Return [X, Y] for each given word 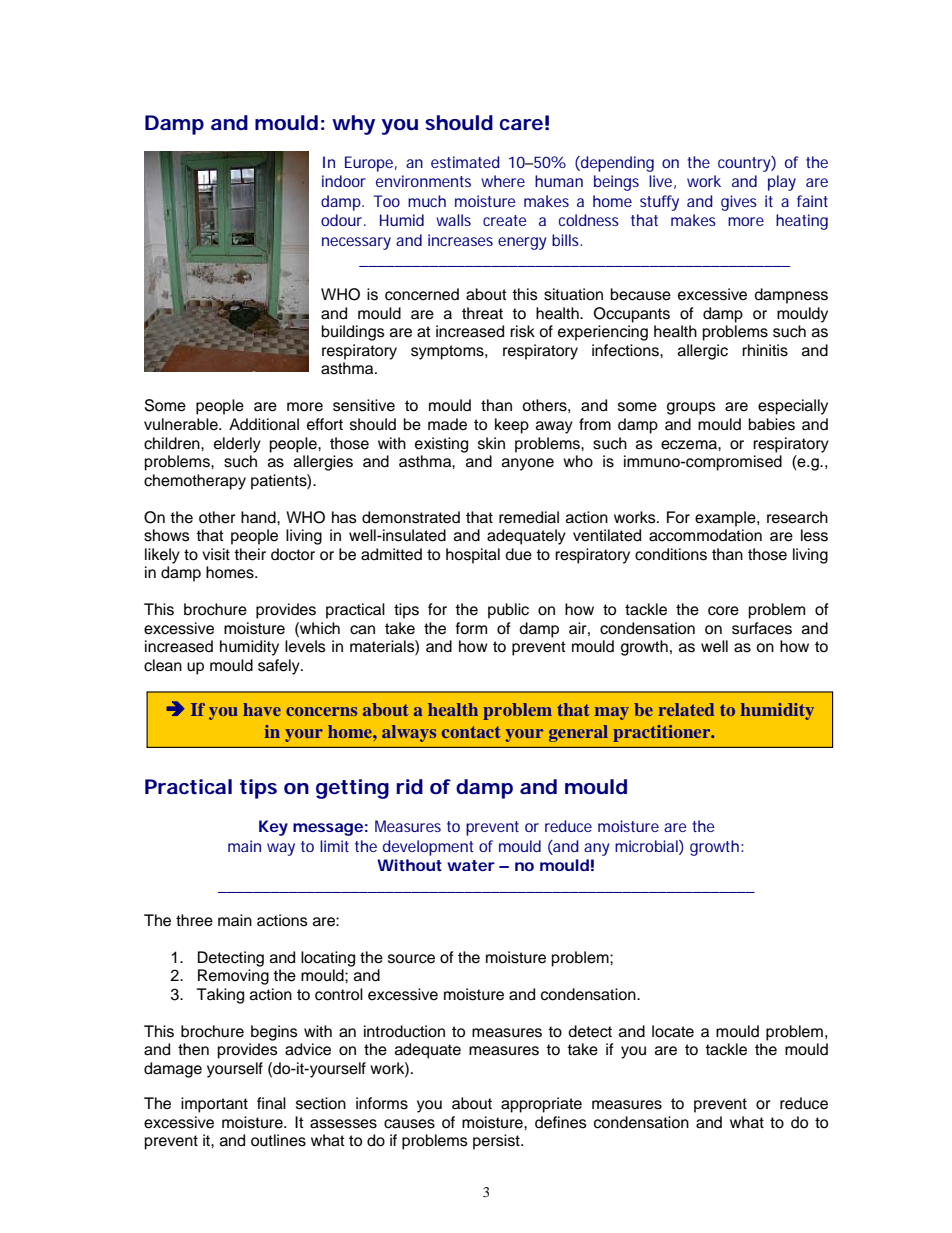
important [214, 1105]
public [508, 611]
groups [691, 408]
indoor [344, 181]
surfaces [762, 628]
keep [512, 426]
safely [280, 667]
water [471, 865]
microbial [647, 847]
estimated [465, 162]
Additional [264, 424]
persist [497, 1142]
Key [273, 828]
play [782, 183]
